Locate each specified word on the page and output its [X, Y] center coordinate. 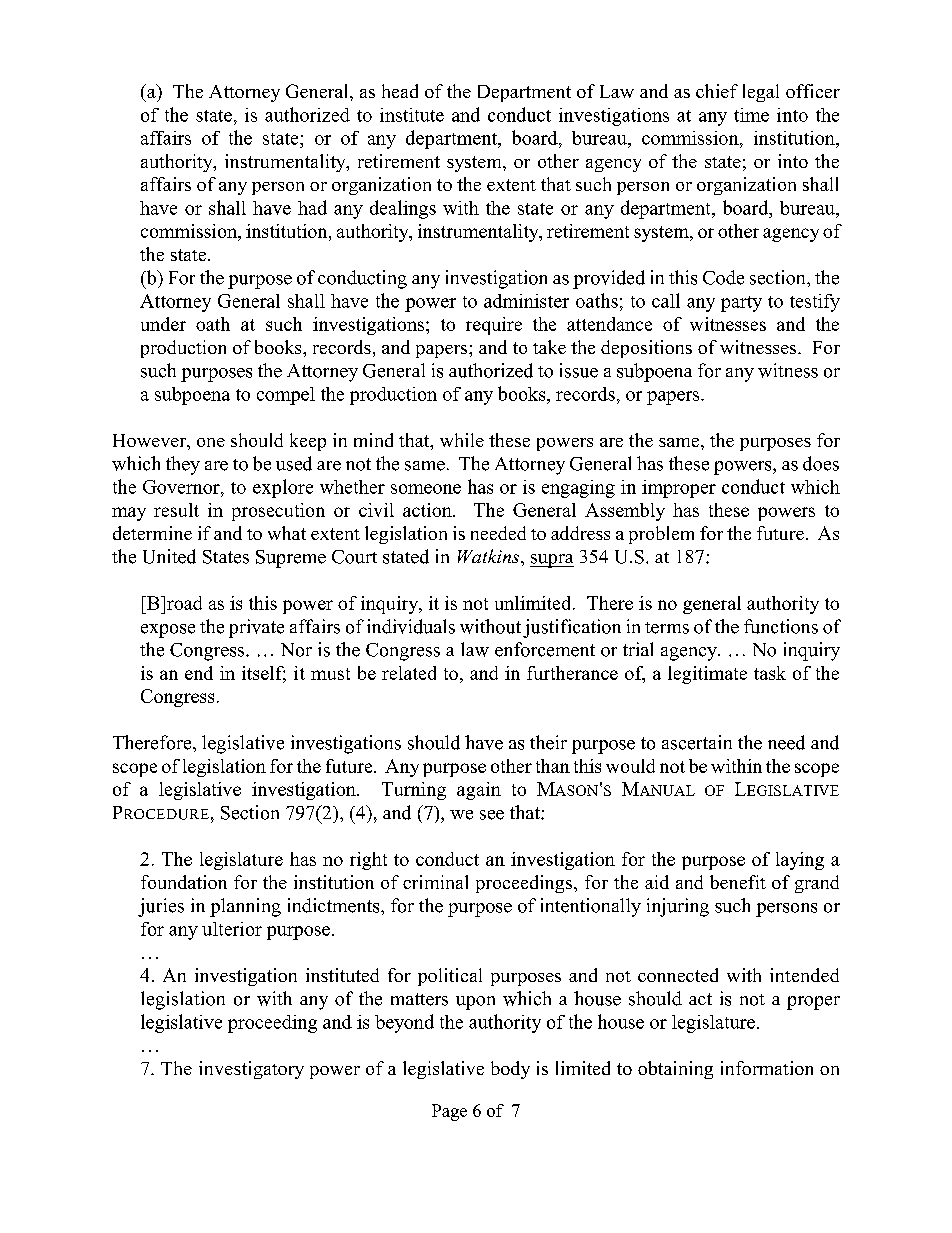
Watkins [490, 556]
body [510, 1070]
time [751, 115]
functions [781, 626]
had [312, 207]
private [256, 628]
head [400, 91]
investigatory [251, 1070]
